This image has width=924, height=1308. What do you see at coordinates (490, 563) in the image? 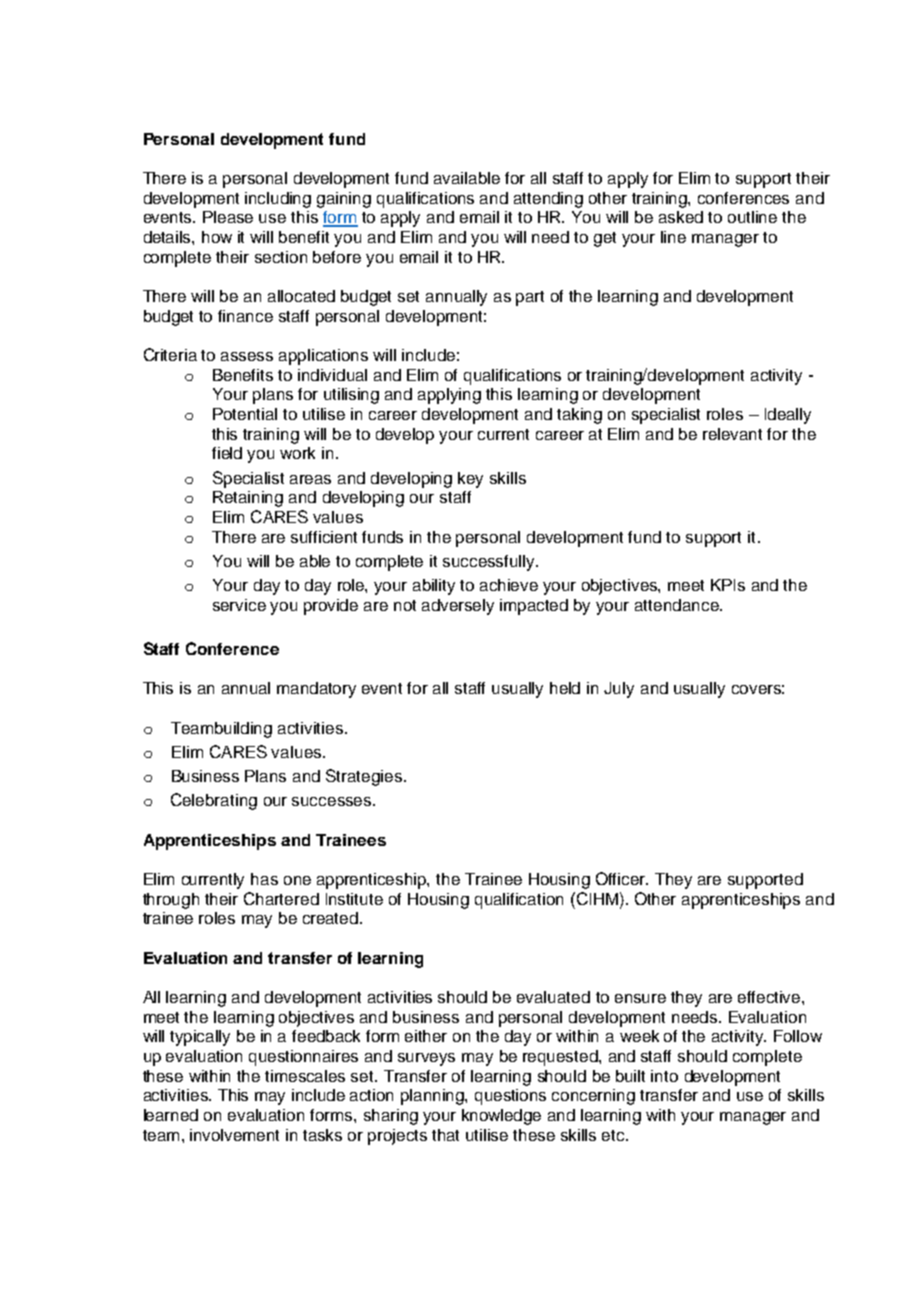
I see `successfully` at bounding box center [490, 563].
